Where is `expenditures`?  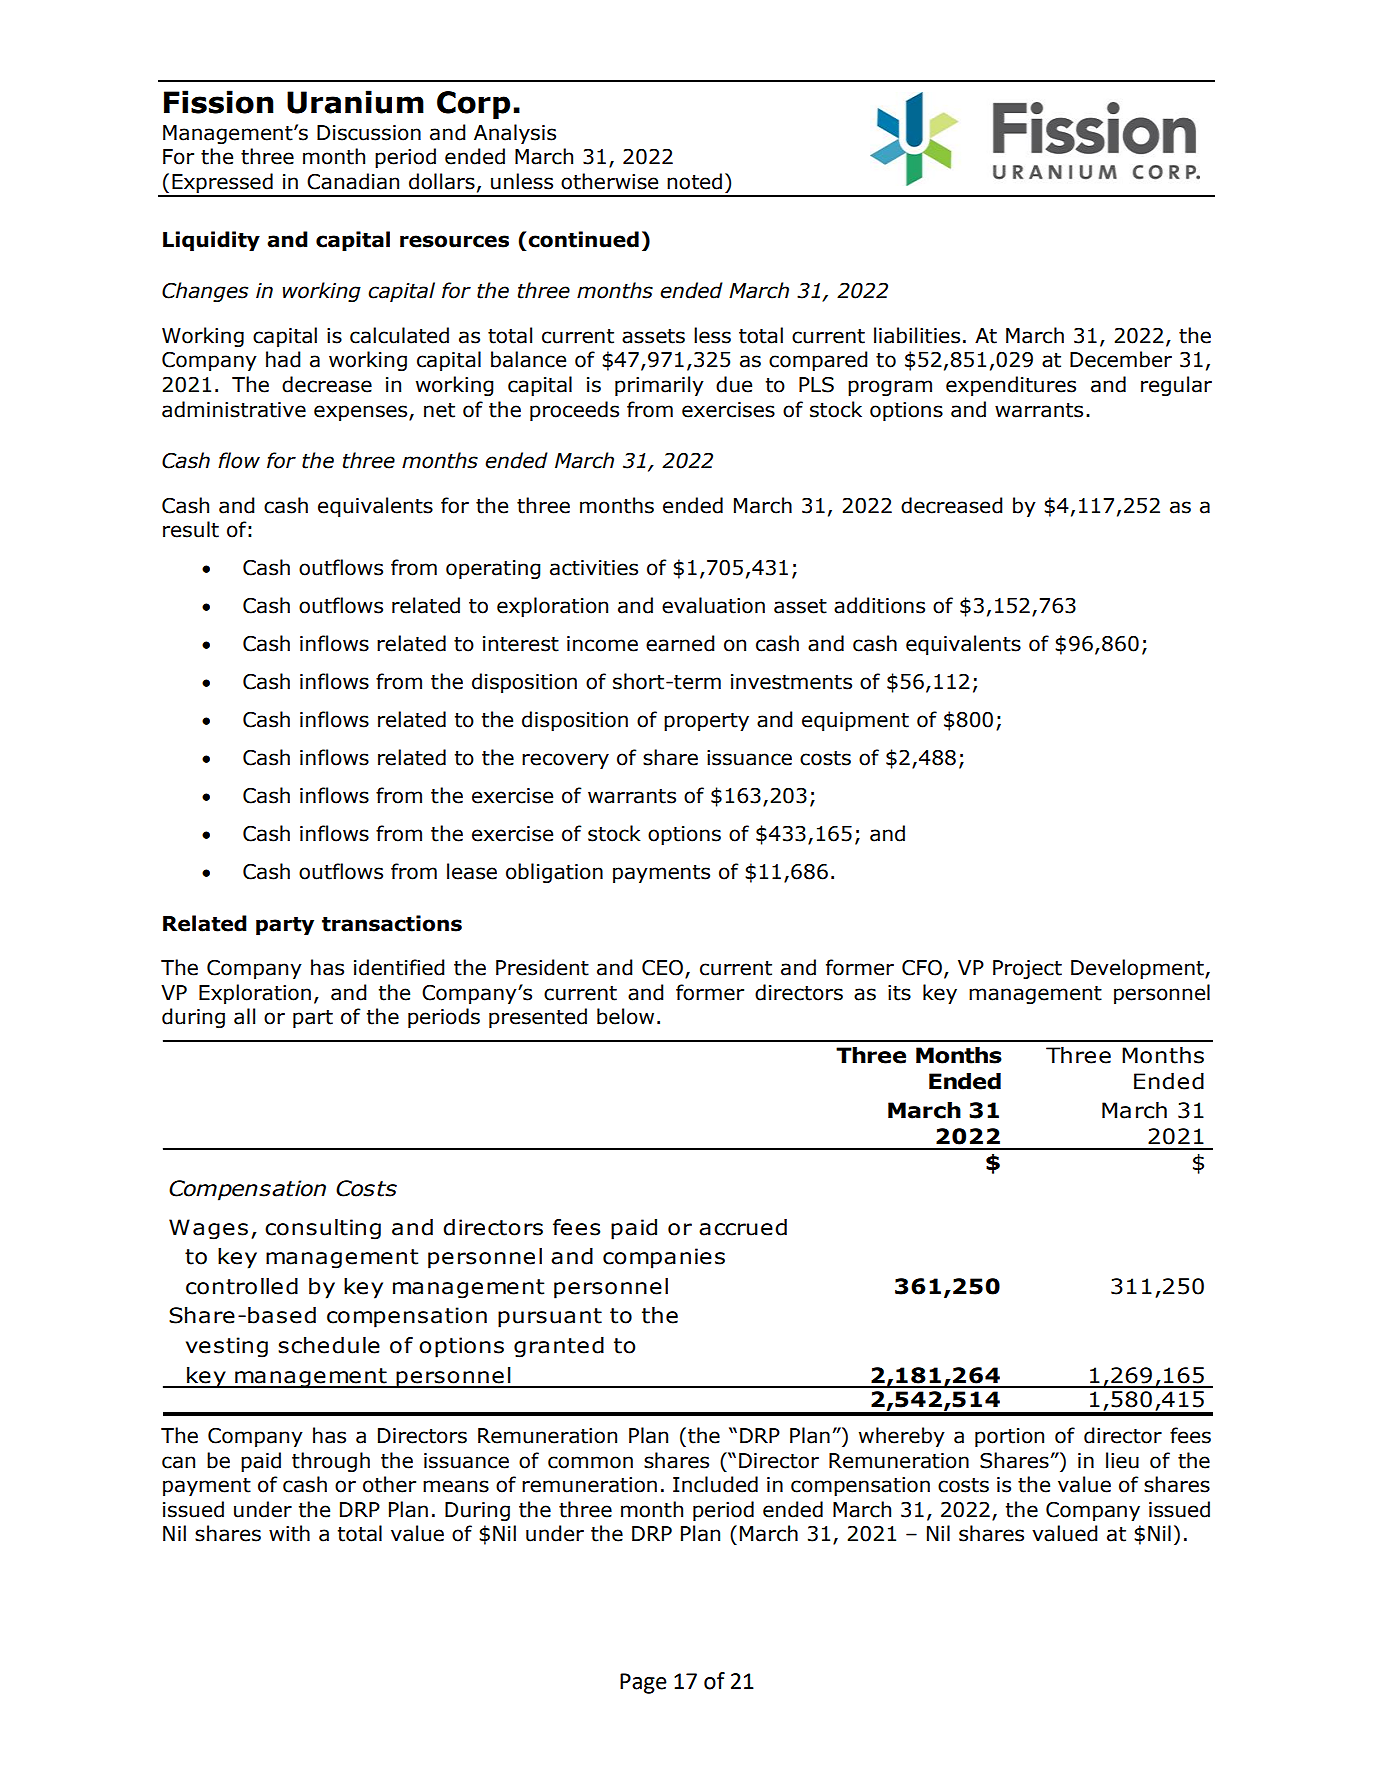 expenditures is located at coordinates (1011, 386).
